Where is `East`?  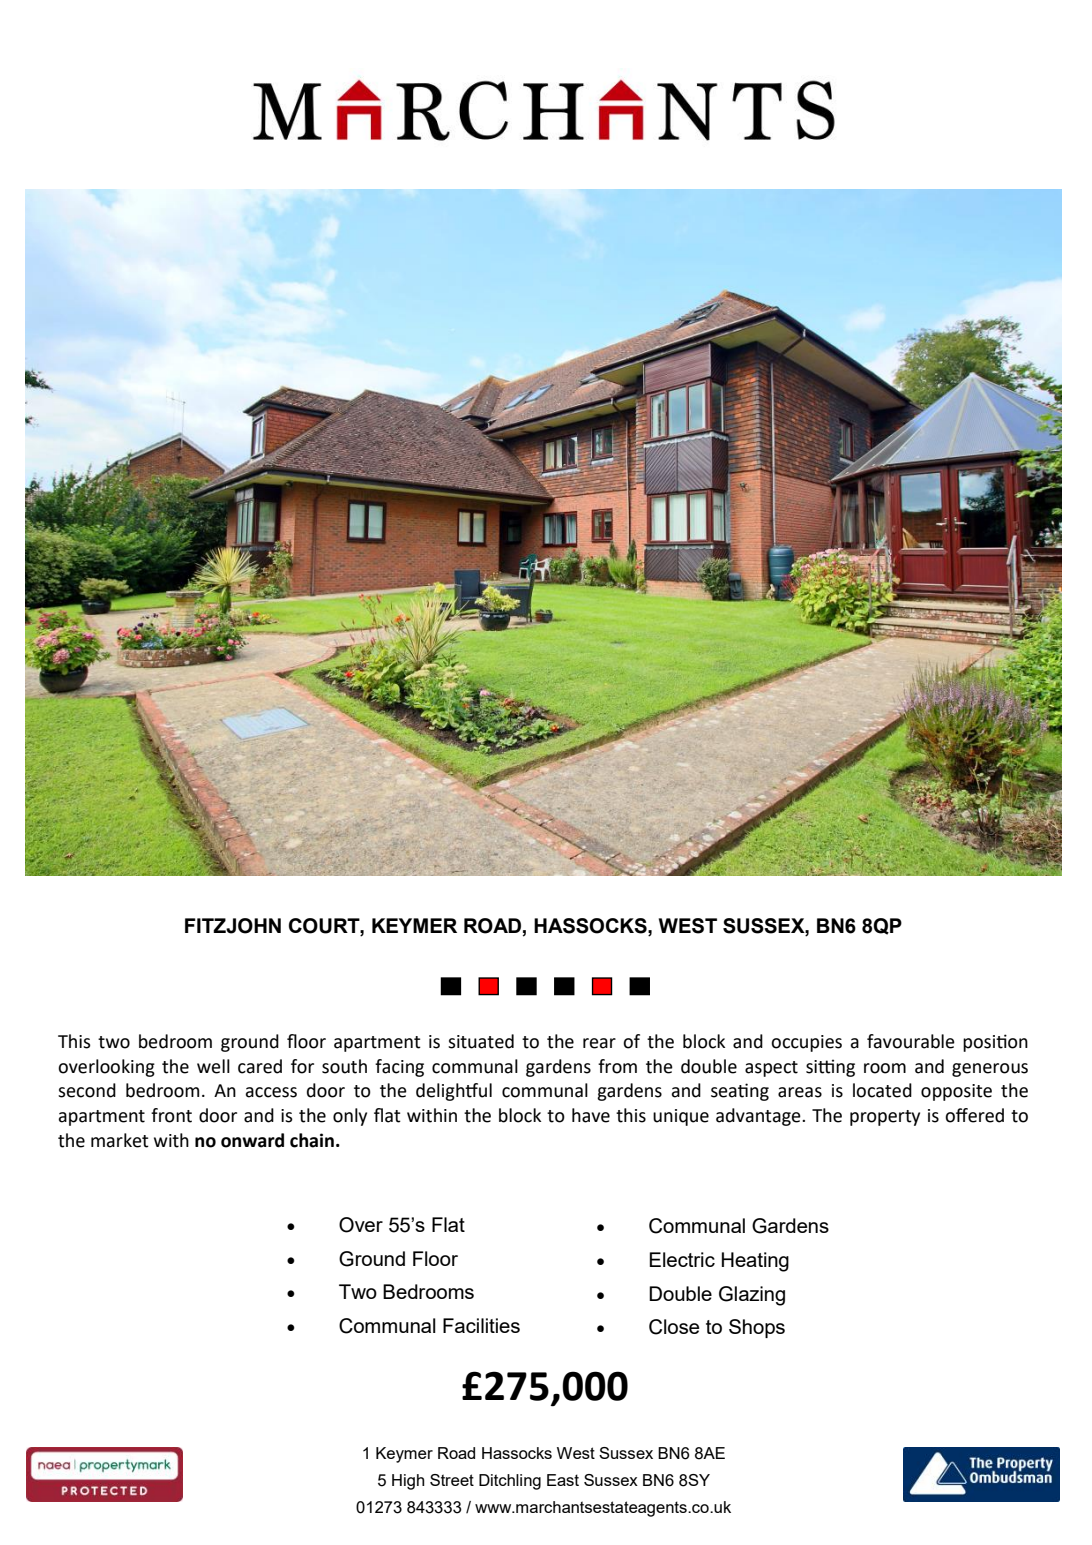 East is located at coordinates (563, 1480).
